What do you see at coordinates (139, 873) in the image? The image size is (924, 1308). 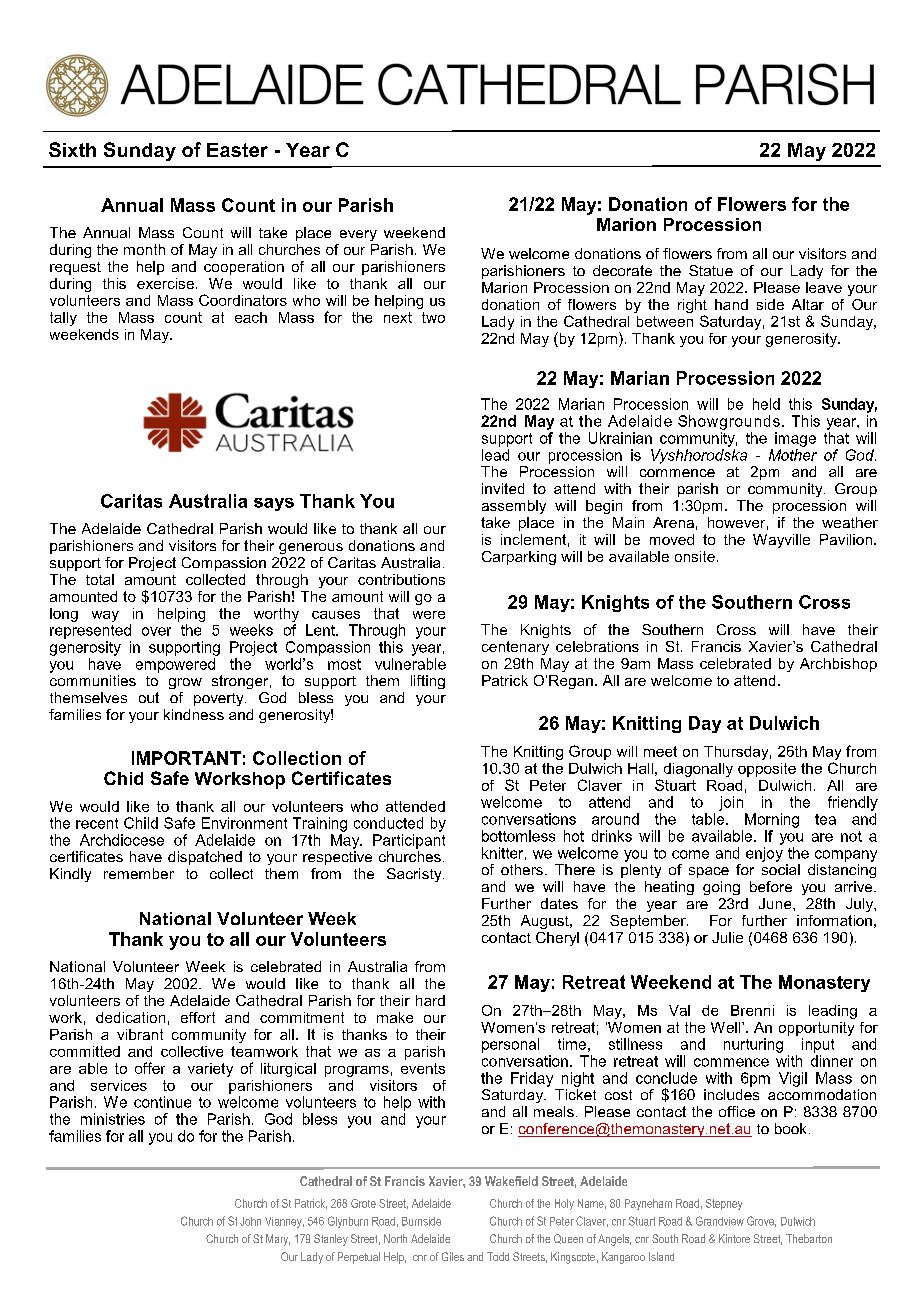 I see `remember` at bounding box center [139, 873].
